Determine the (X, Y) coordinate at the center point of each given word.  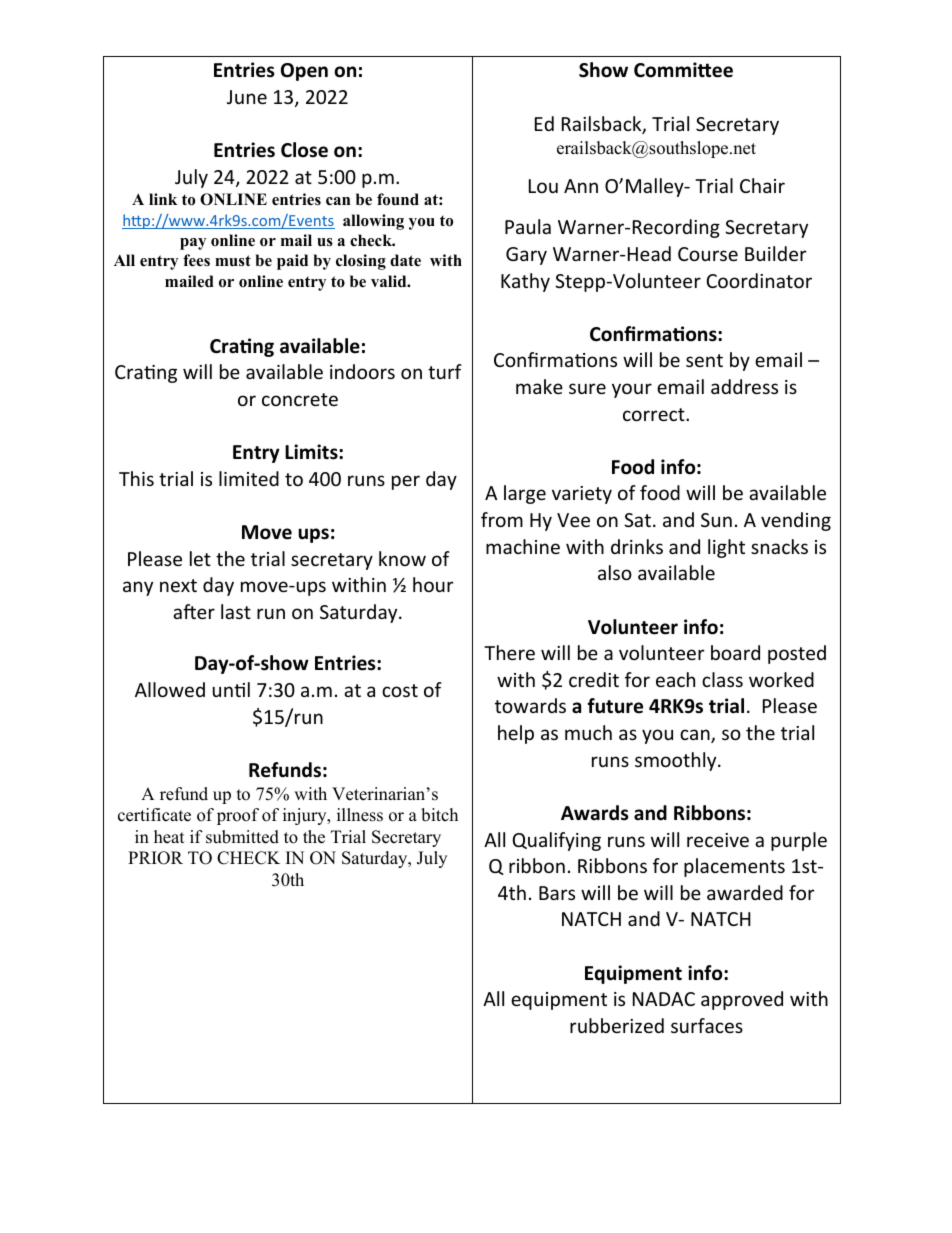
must (233, 261)
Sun (716, 520)
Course (708, 254)
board (735, 652)
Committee (683, 70)
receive (718, 840)
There (509, 652)
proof (238, 816)
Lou (543, 186)
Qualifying (557, 841)
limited (249, 478)
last (236, 611)
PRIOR (155, 858)
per (406, 482)
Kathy (525, 282)
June (247, 97)
